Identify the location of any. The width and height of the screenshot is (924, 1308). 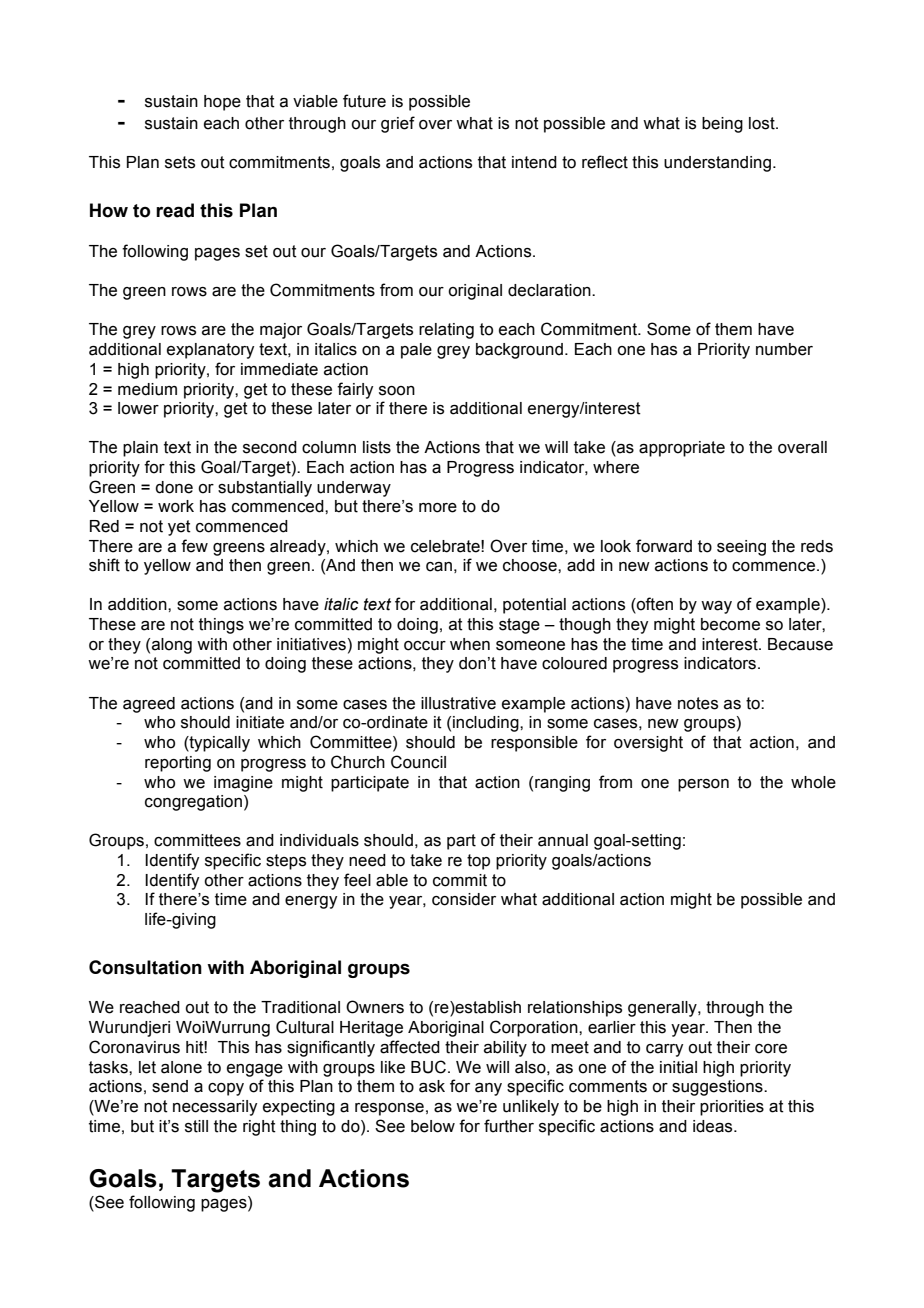
(488, 1089).
